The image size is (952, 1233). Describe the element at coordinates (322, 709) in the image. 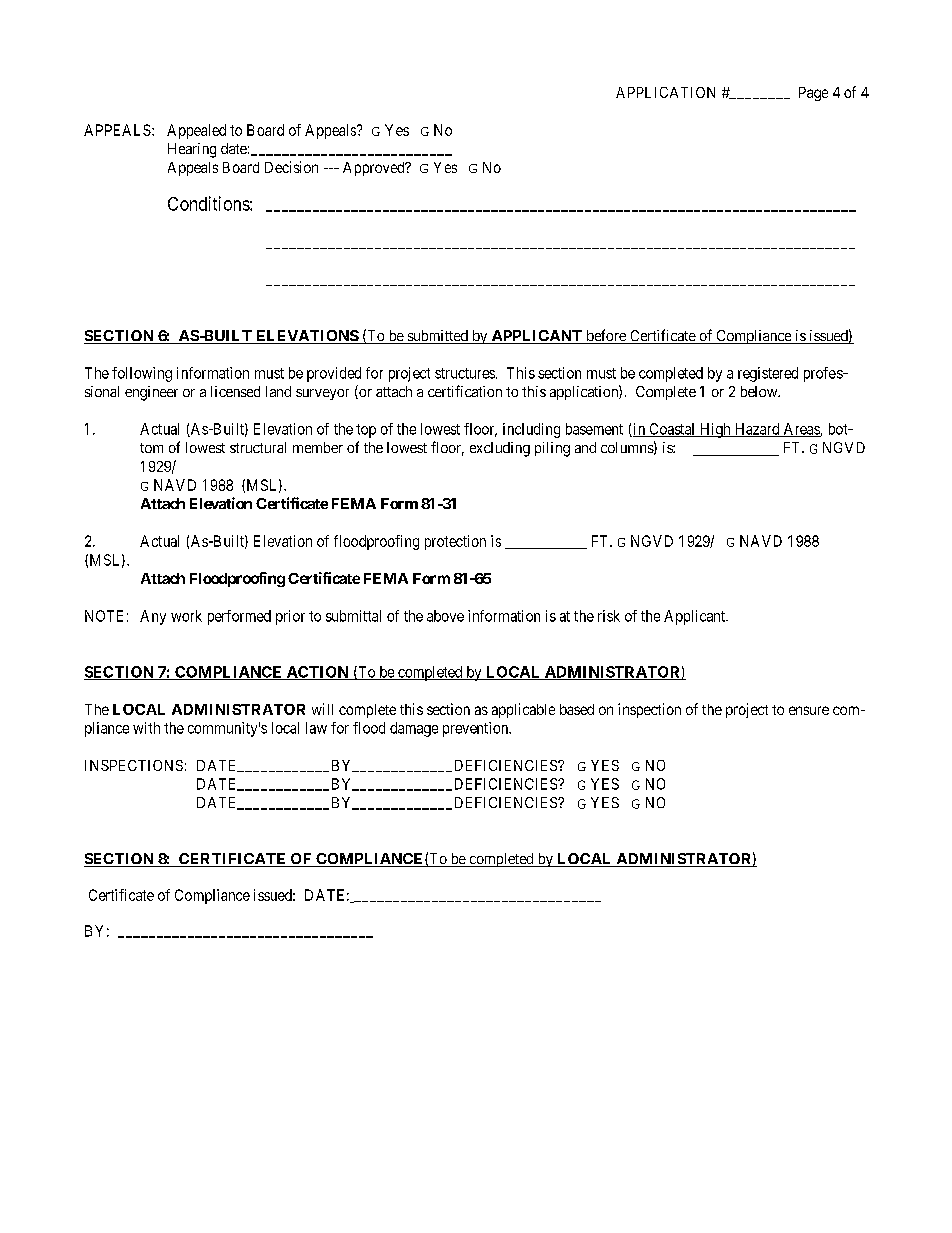

I see `will` at that location.
